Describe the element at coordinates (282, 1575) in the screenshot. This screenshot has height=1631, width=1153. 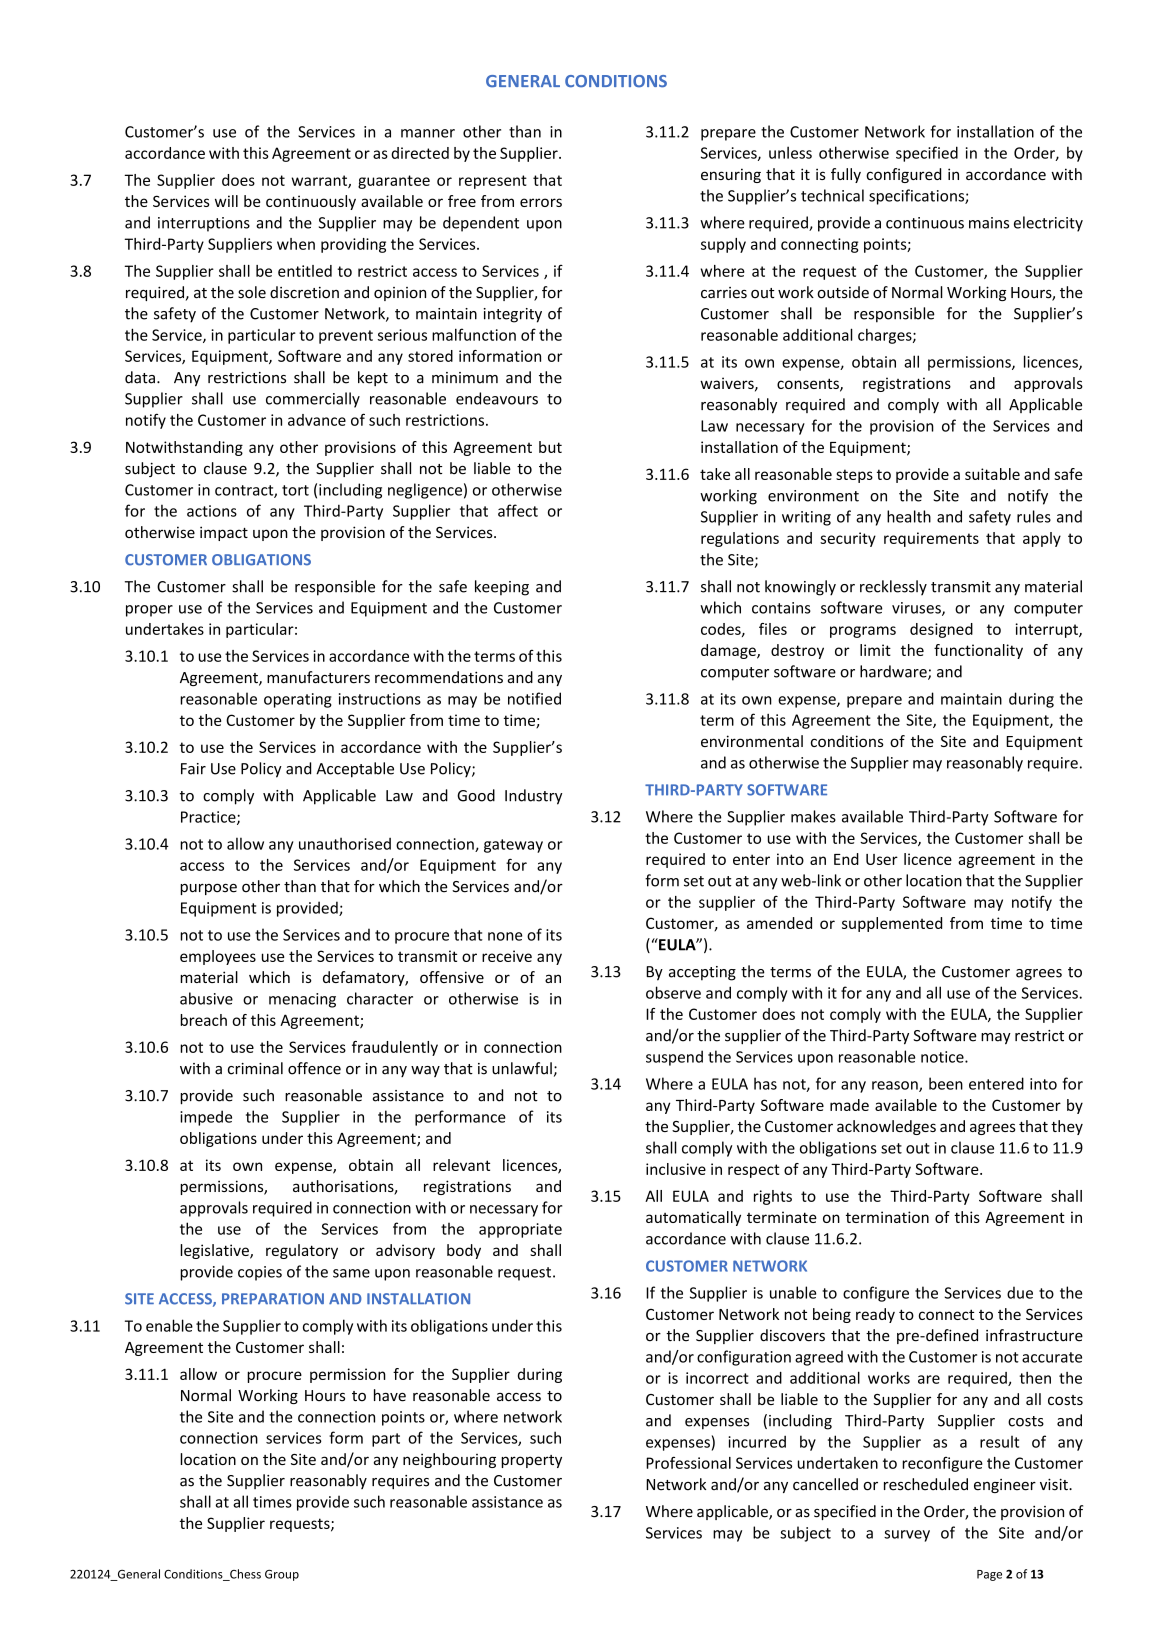
I see `Group` at that location.
